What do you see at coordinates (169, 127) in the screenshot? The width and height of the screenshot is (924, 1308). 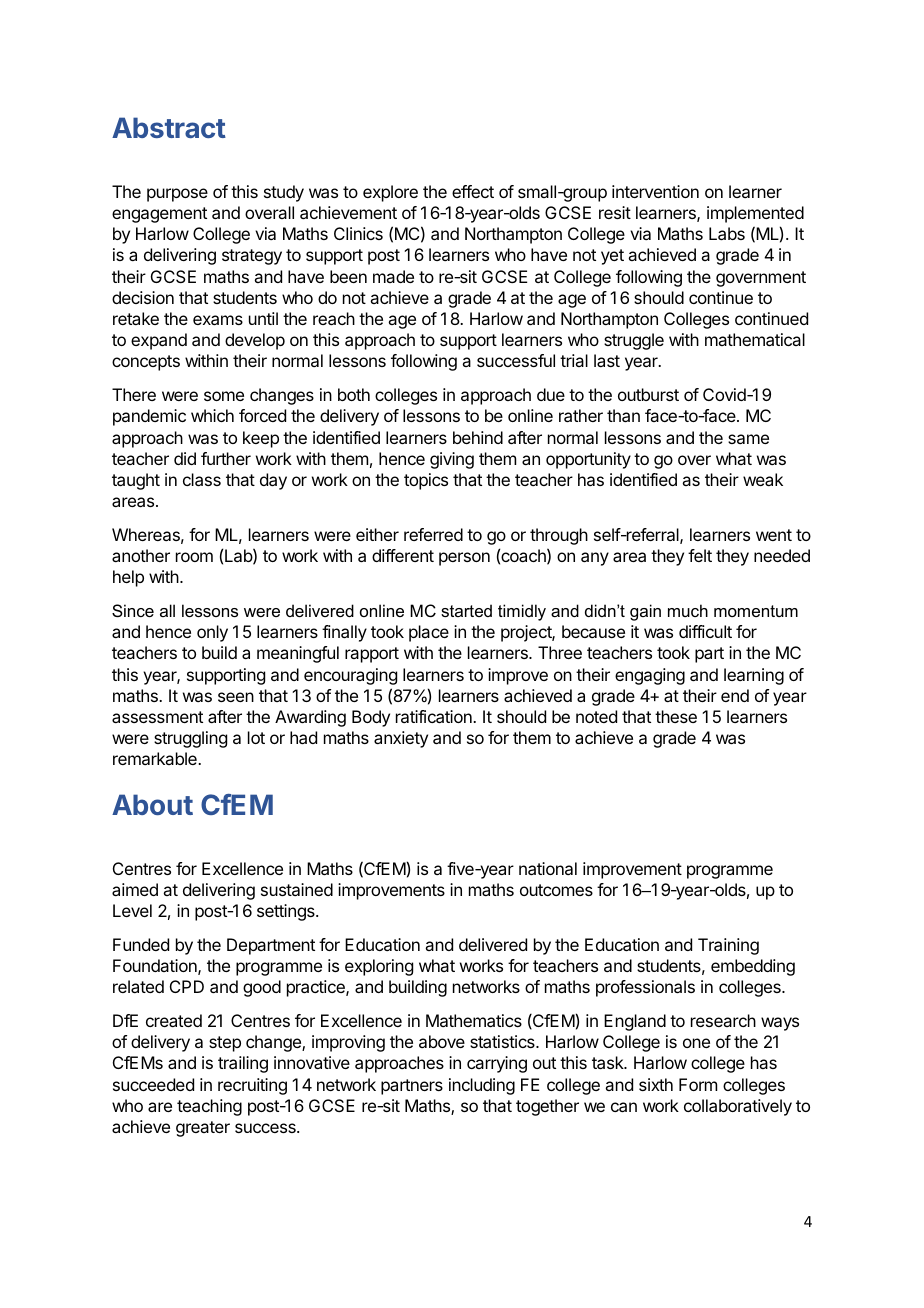 I see `Abstract` at bounding box center [169, 127].
